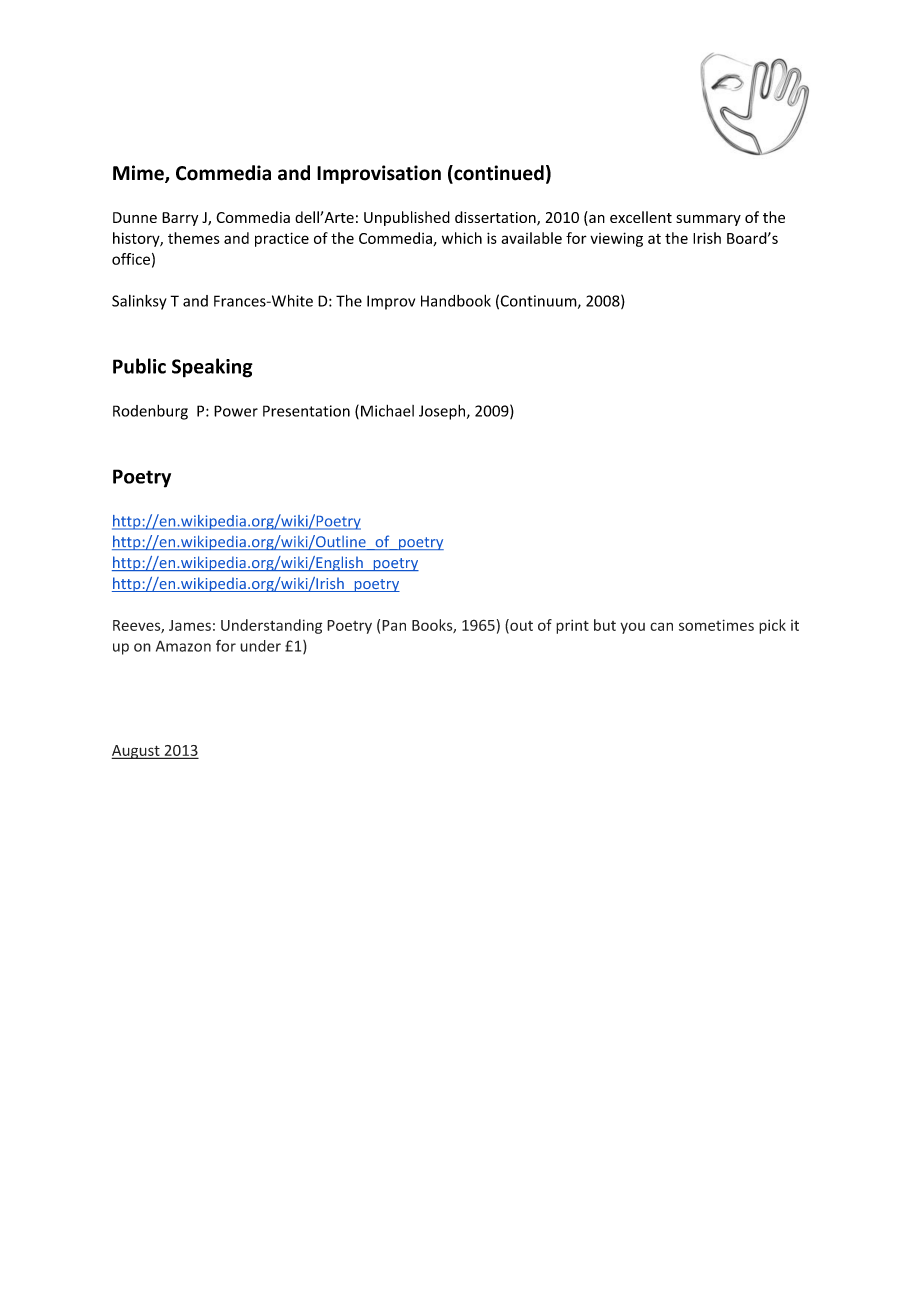 The width and height of the image is (924, 1308). I want to click on Power, so click(236, 411).
